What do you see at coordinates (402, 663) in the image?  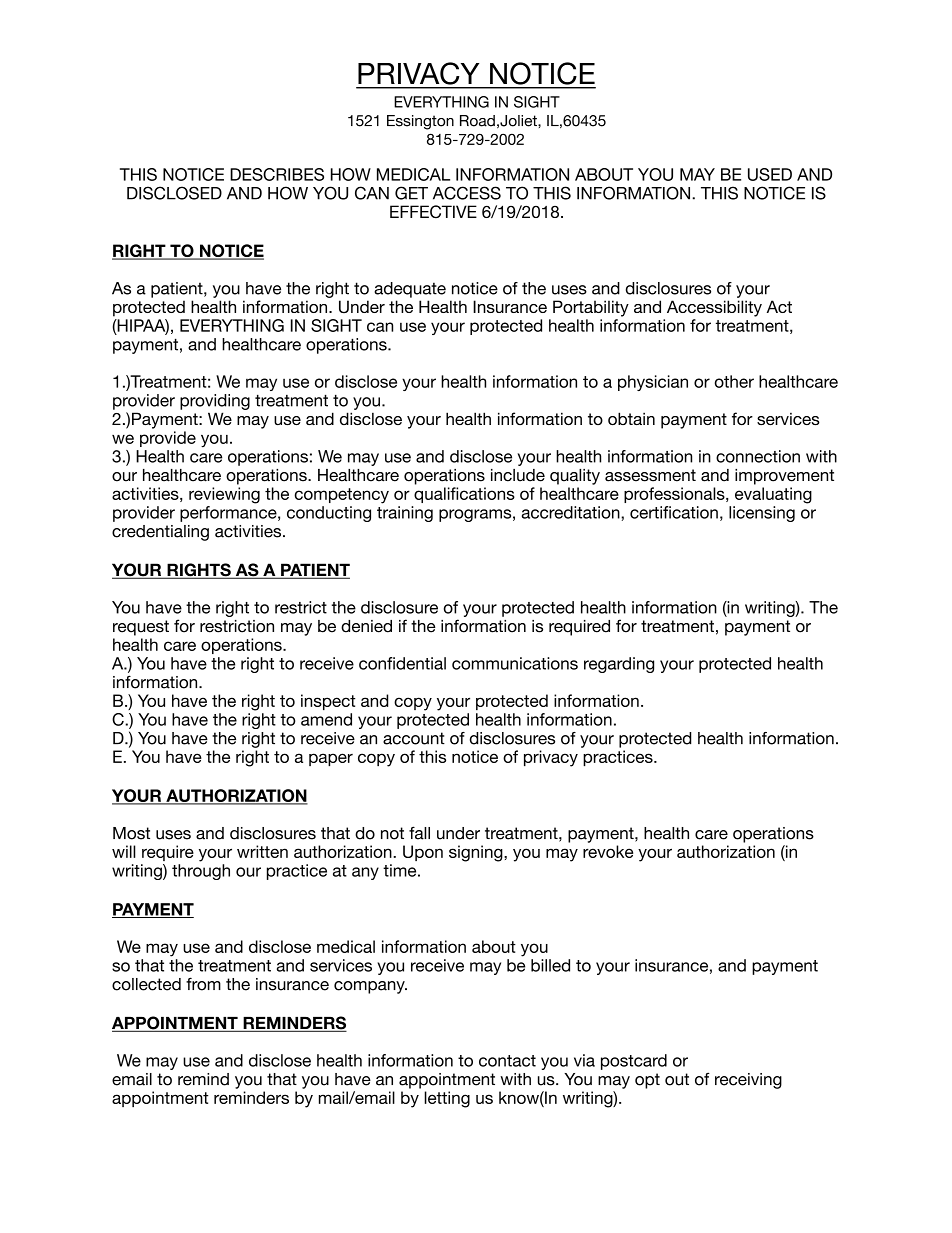 I see `confidential` at bounding box center [402, 663].
